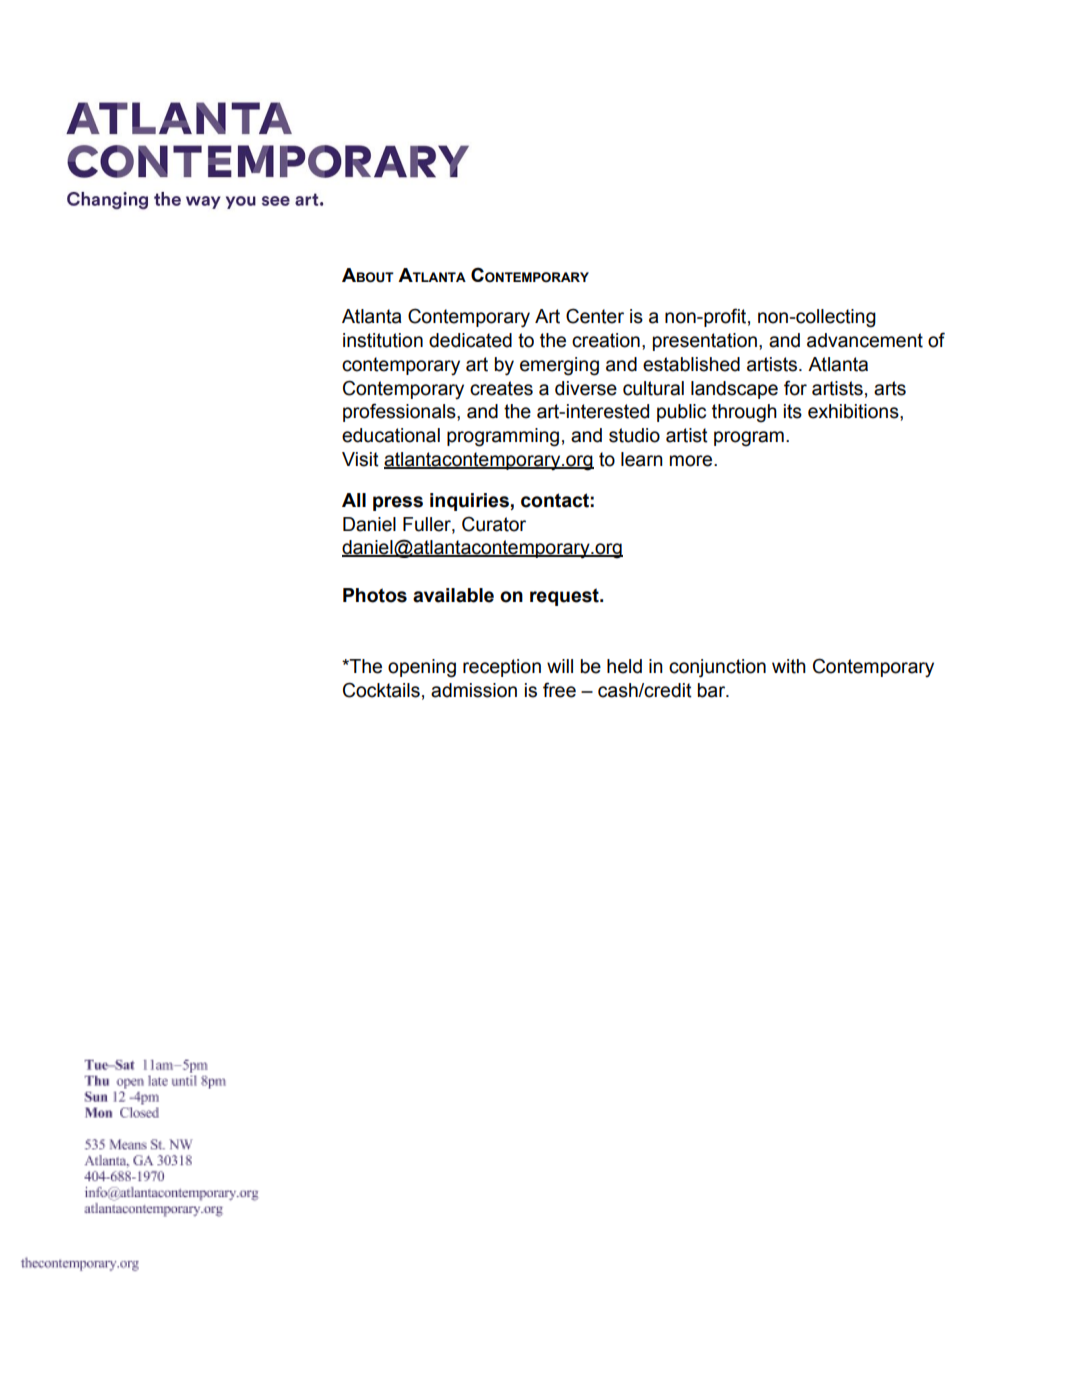  What do you see at coordinates (692, 461) in the screenshot?
I see `more` at bounding box center [692, 461].
